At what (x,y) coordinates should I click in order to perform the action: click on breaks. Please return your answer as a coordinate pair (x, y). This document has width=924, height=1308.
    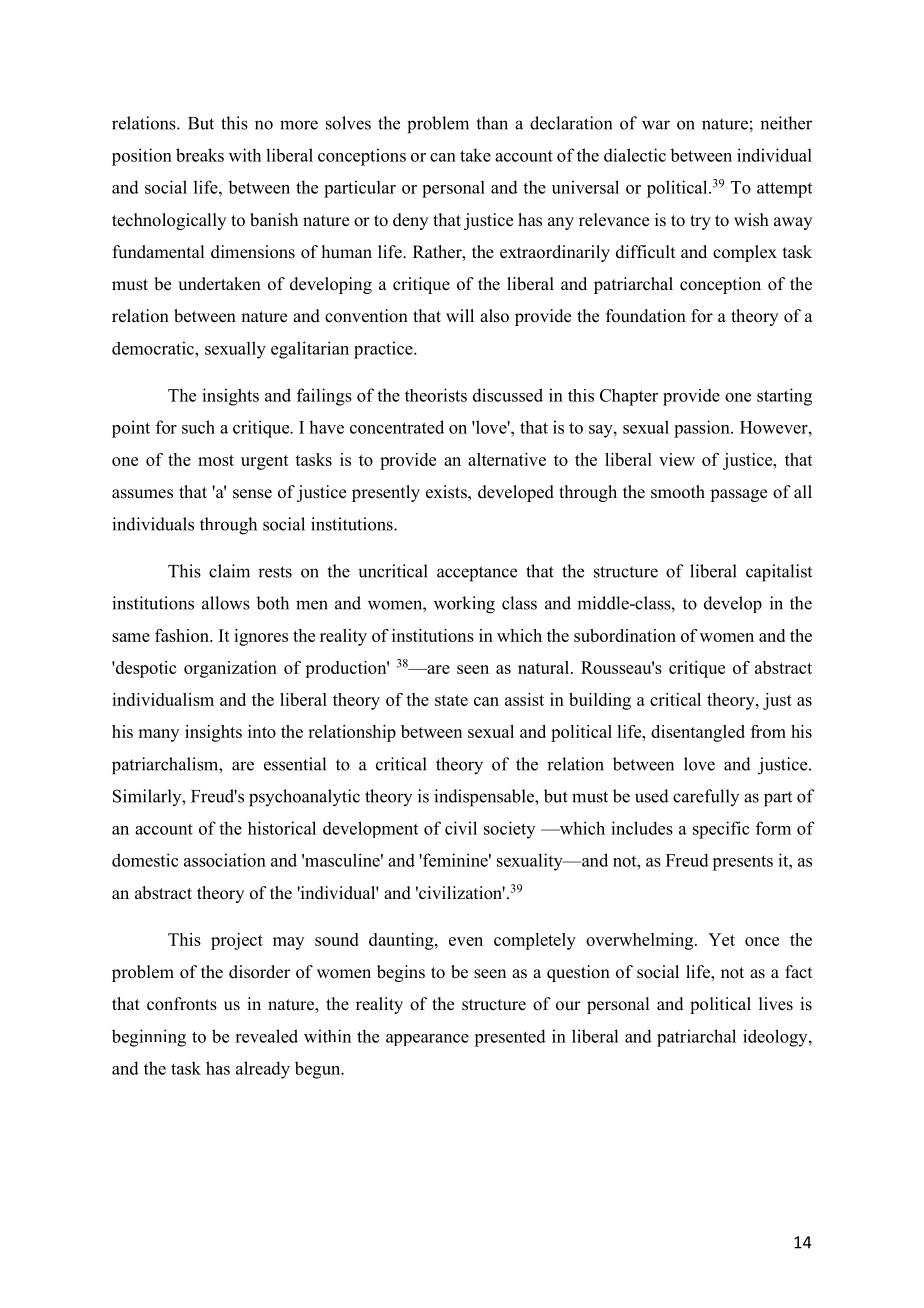
    Looking at the image, I should click on (200, 155).
